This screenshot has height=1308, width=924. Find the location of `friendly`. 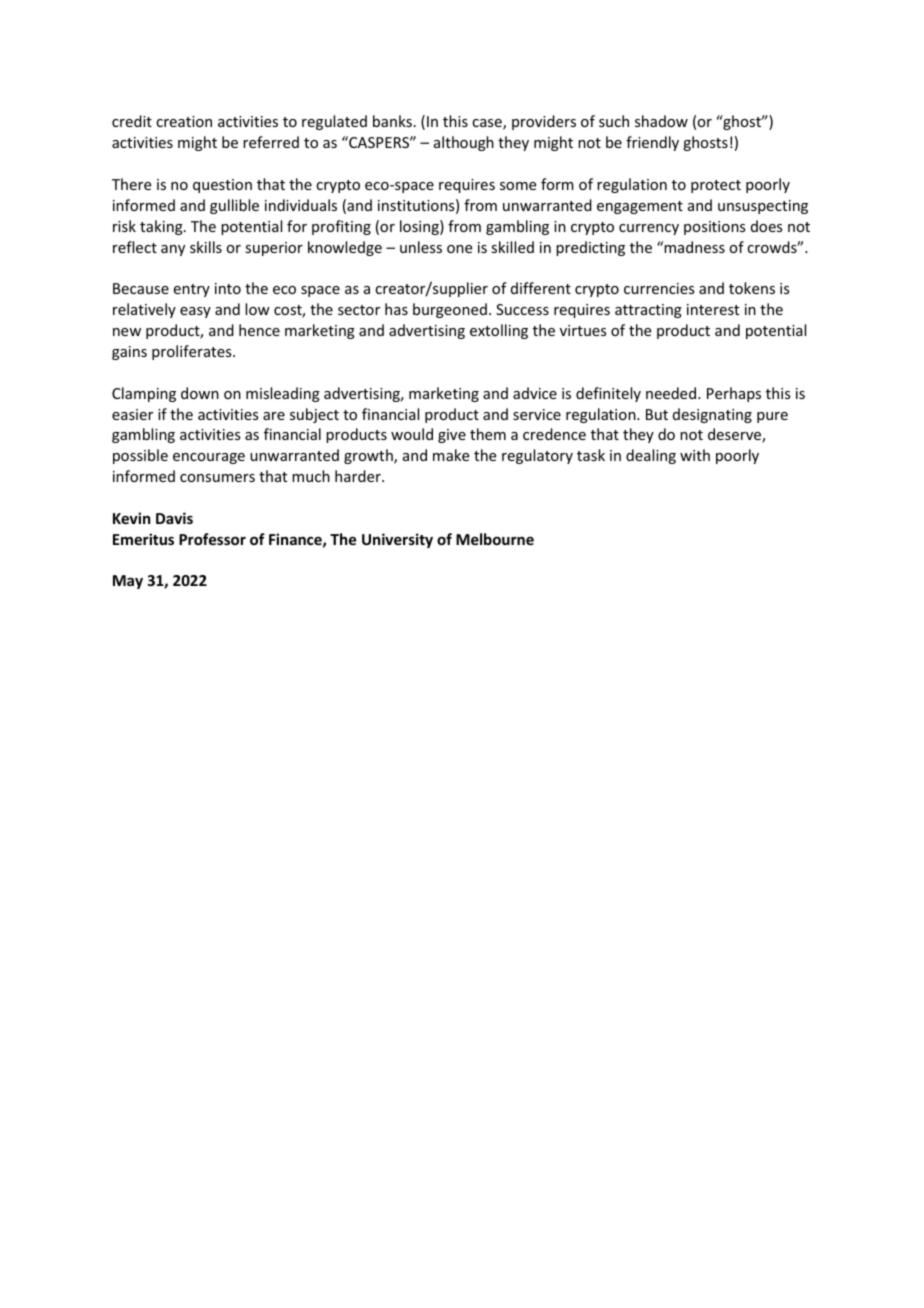

friendly is located at coordinates (652, 143).
